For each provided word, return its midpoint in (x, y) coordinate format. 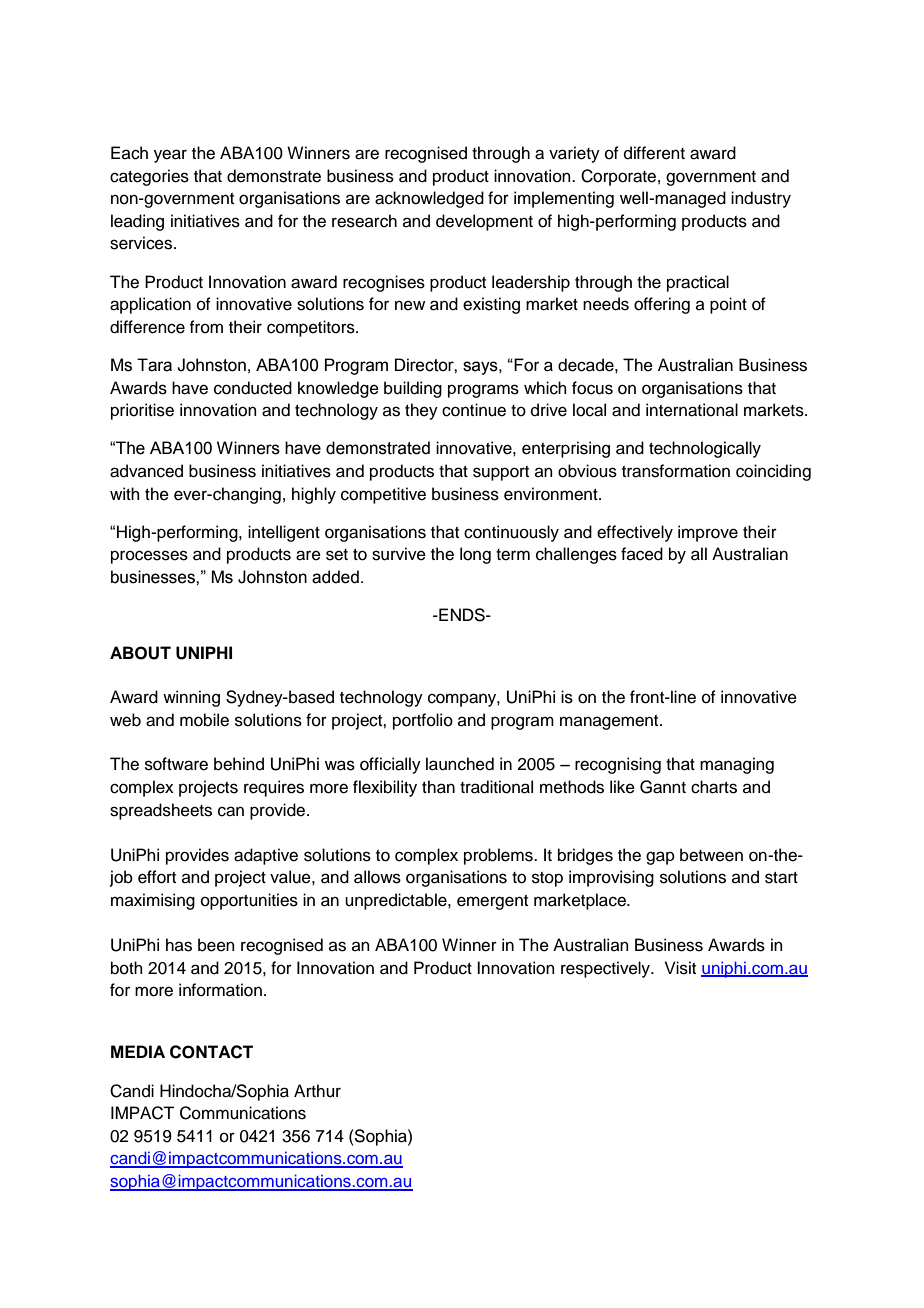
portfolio (423, 721)
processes (149, 557)
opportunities (249, 901)
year (170, 156)
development (484, 222)
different (654, 153)
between (711, 855)
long (475, 555)
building (413, 389)
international (692, 410)
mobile (204, 720)
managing (737, 765)
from (206, 327)
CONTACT (211, 1052)
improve (708, 533)
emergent (492, 902)
